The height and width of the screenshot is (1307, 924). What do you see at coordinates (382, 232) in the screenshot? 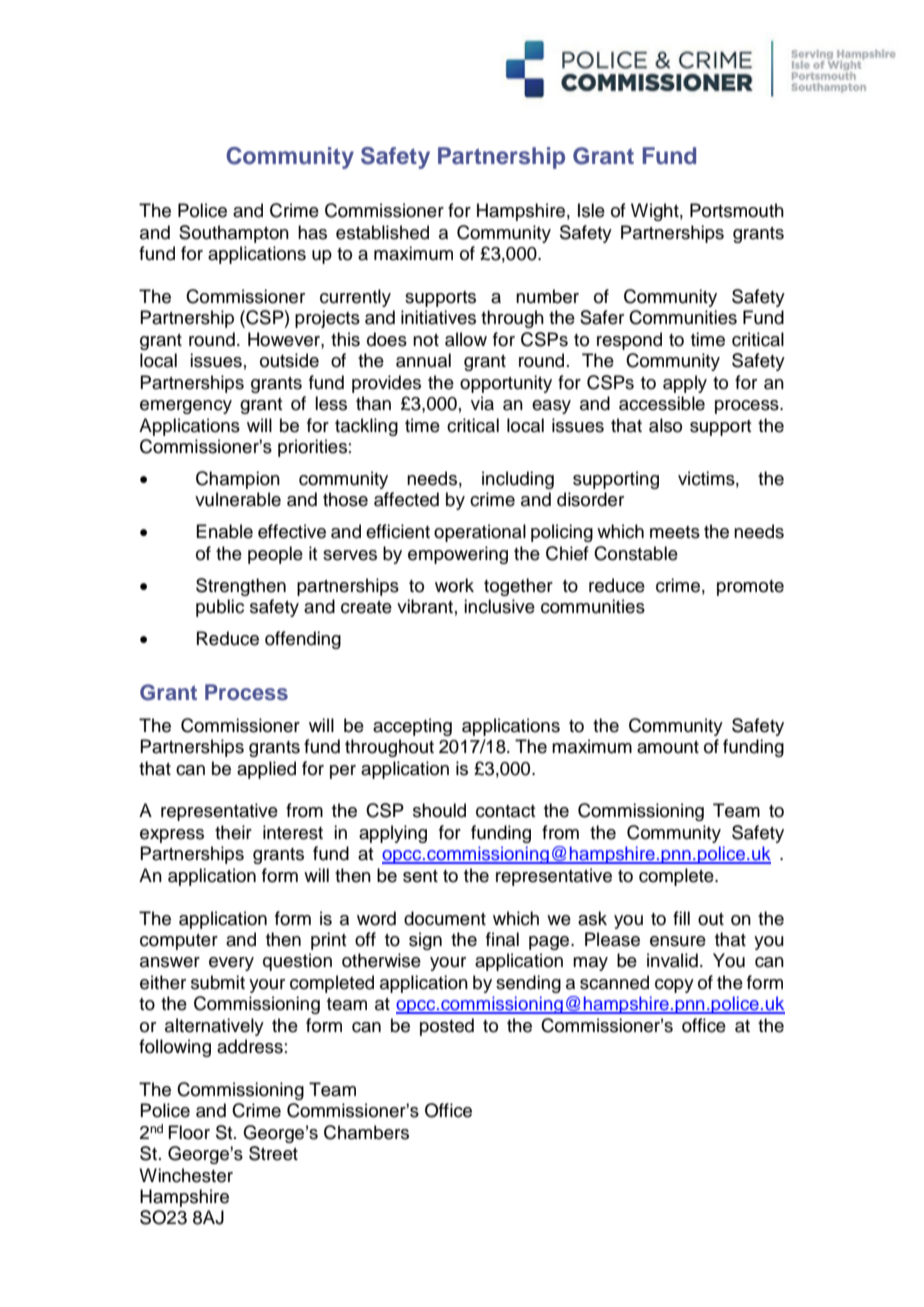
I see `established` at bounding box center [382, 232].
